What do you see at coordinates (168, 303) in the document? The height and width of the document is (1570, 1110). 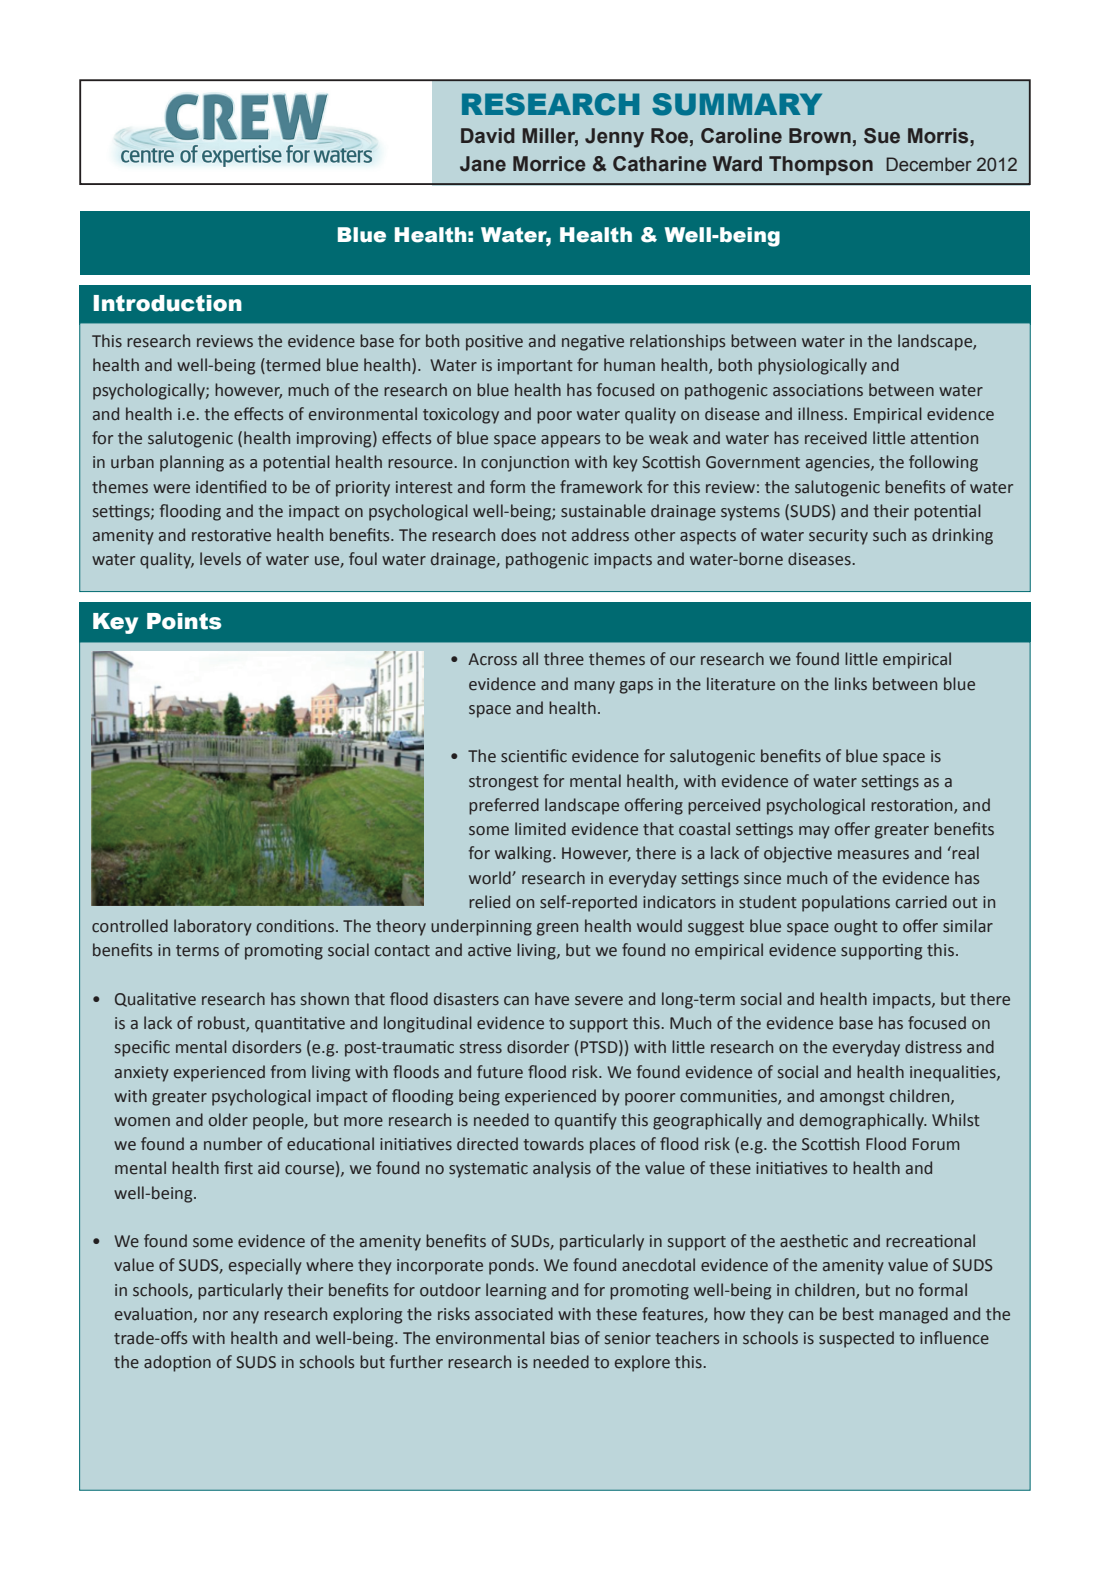 I see `Introduction` at bounding box center [168, 303].
